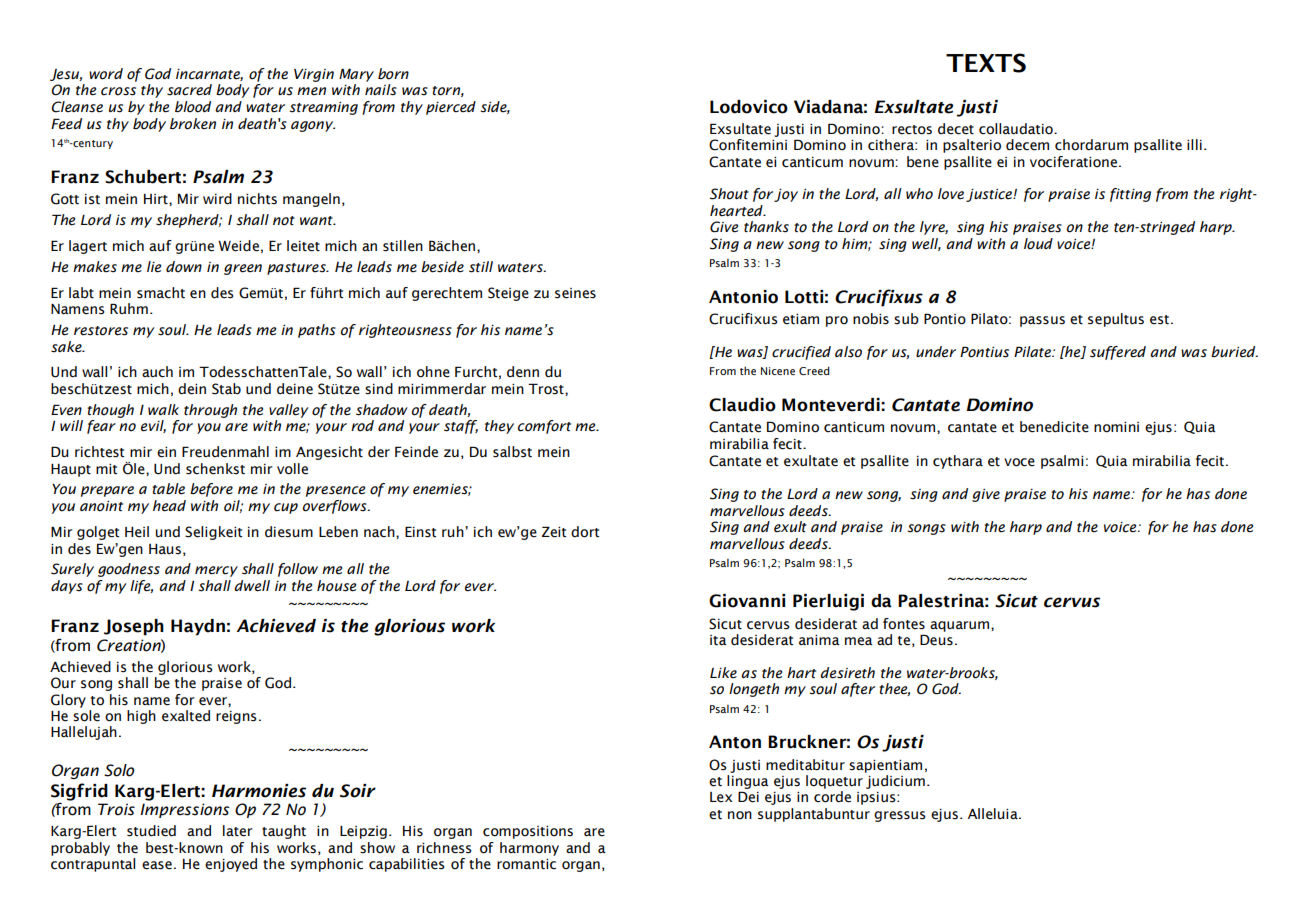  Describe the element at coordinates (1019, 462) in the screenshot. I see `voce` at that location.
